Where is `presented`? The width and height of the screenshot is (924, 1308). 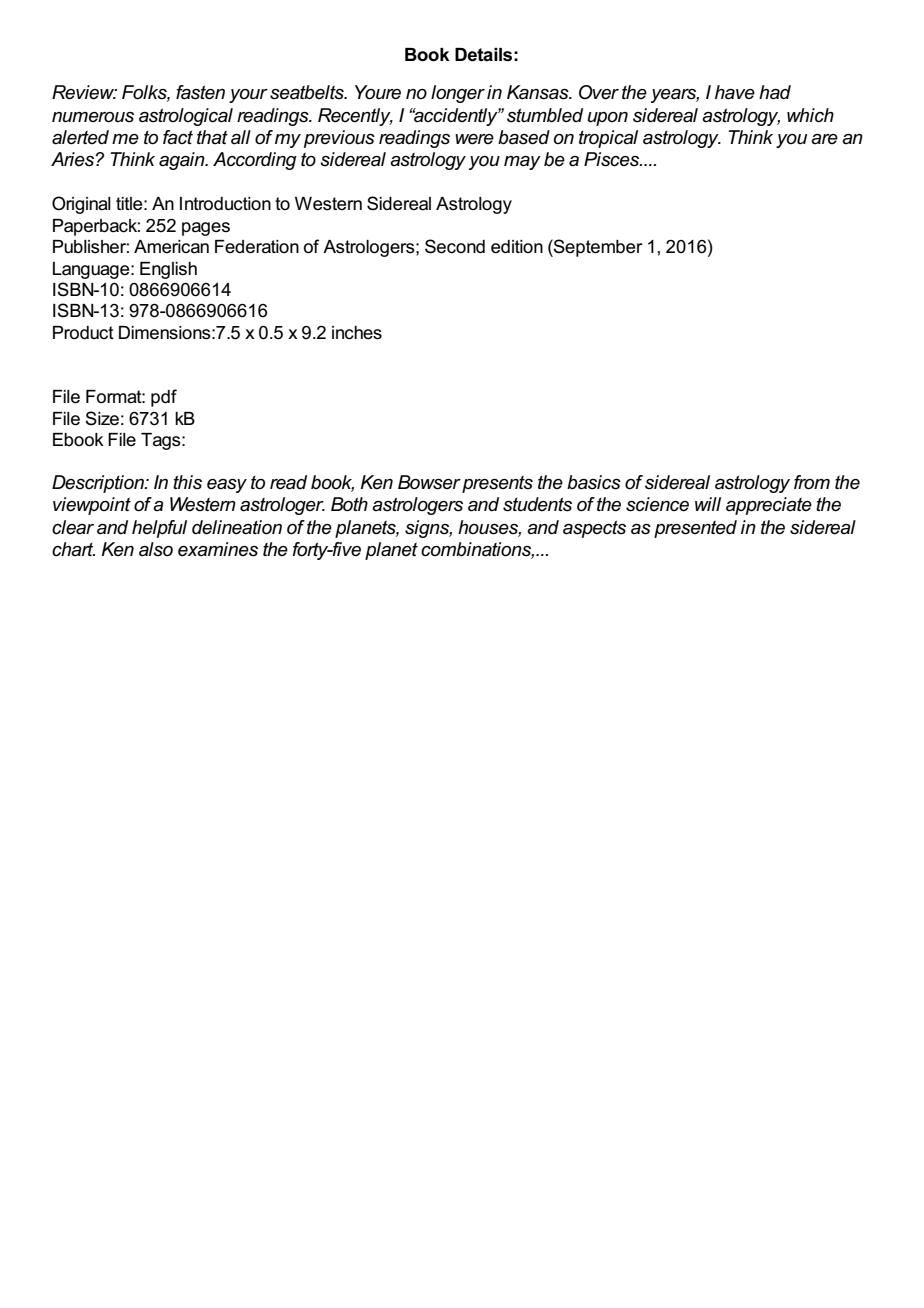 presented is located at coordinates (695, 529).
